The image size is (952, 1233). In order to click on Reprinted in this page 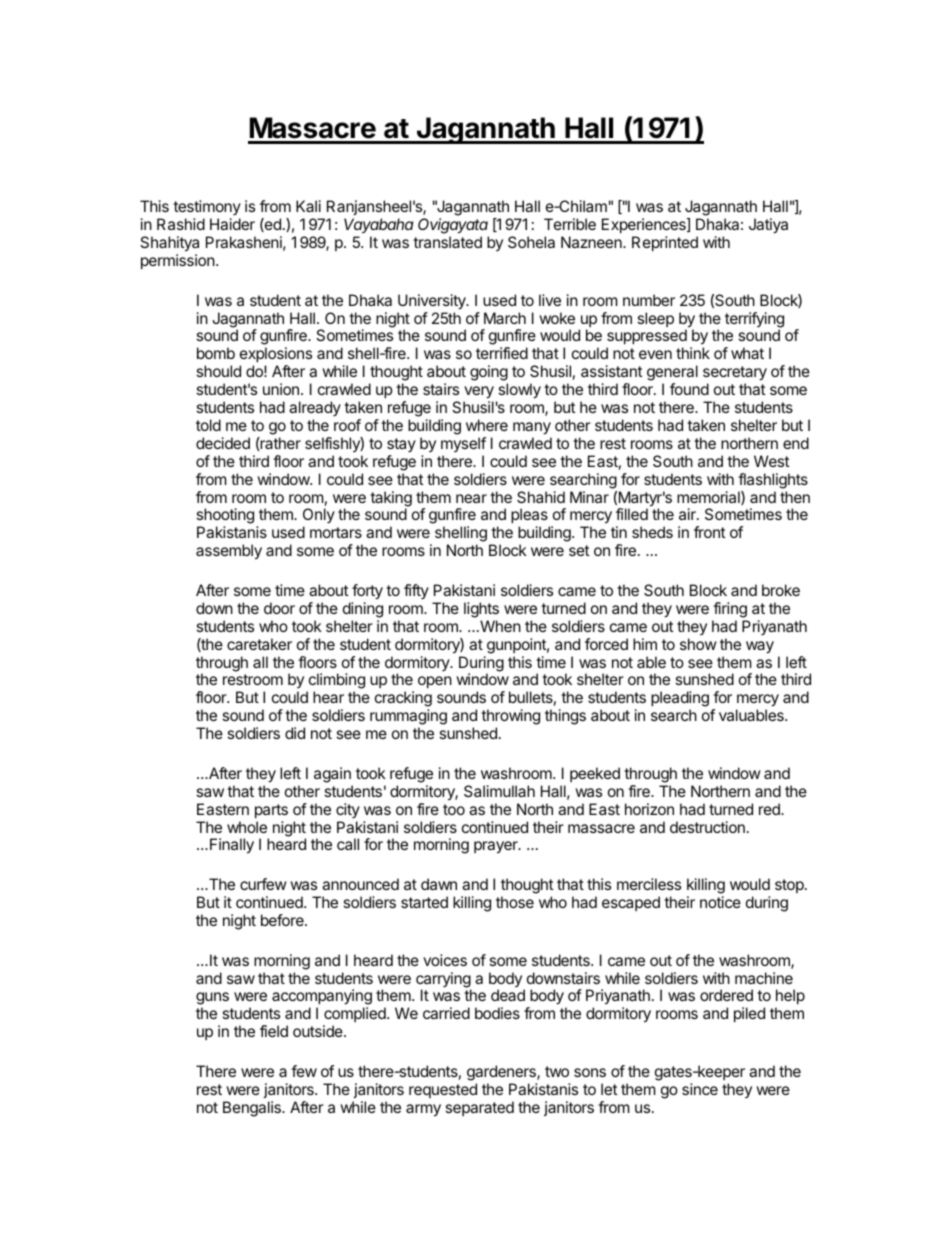, I will do `click(665, 243)`.
